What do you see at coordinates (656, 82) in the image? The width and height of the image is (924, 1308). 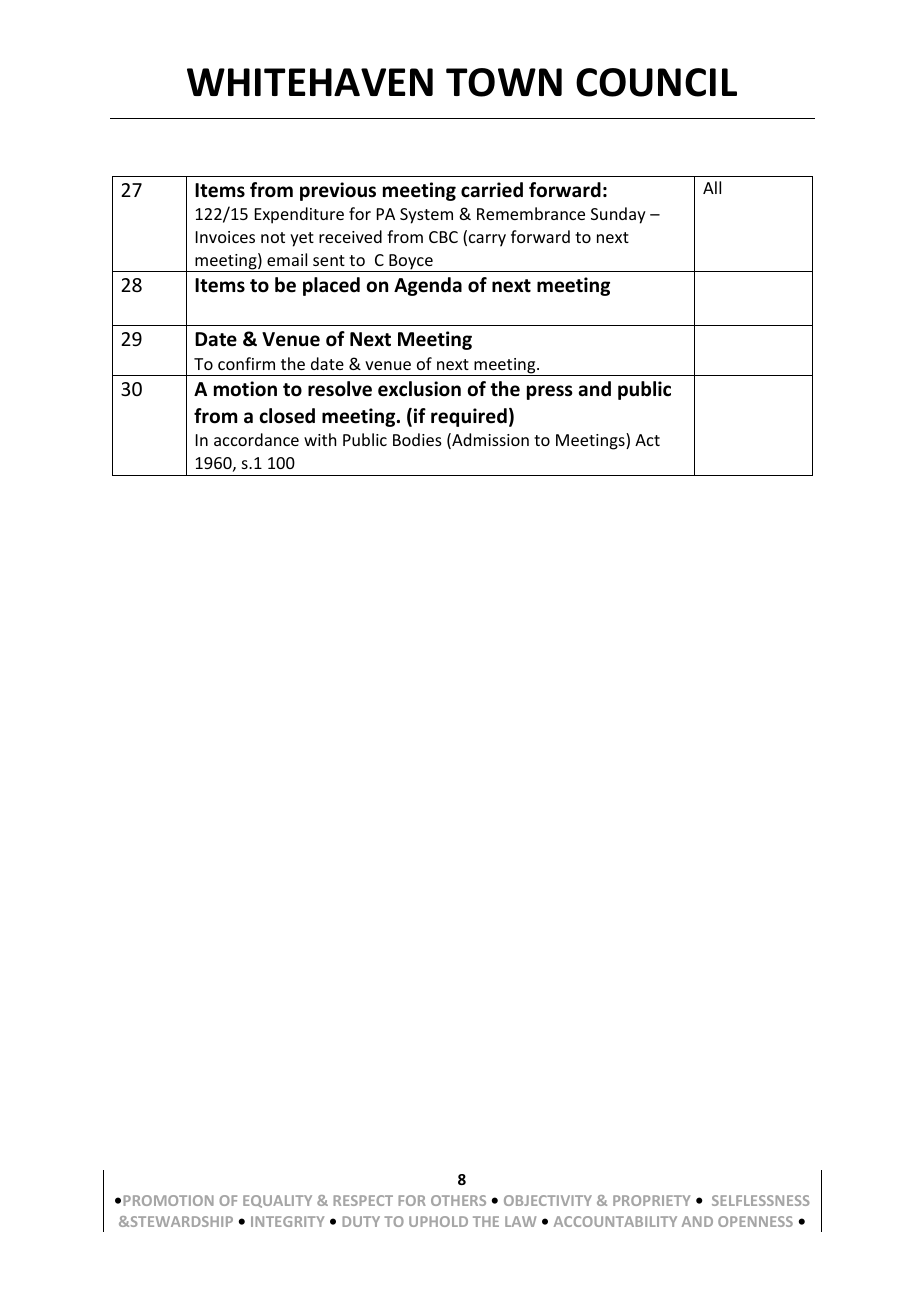 I see `COUNCIL` at bounding box center [656, 82].
